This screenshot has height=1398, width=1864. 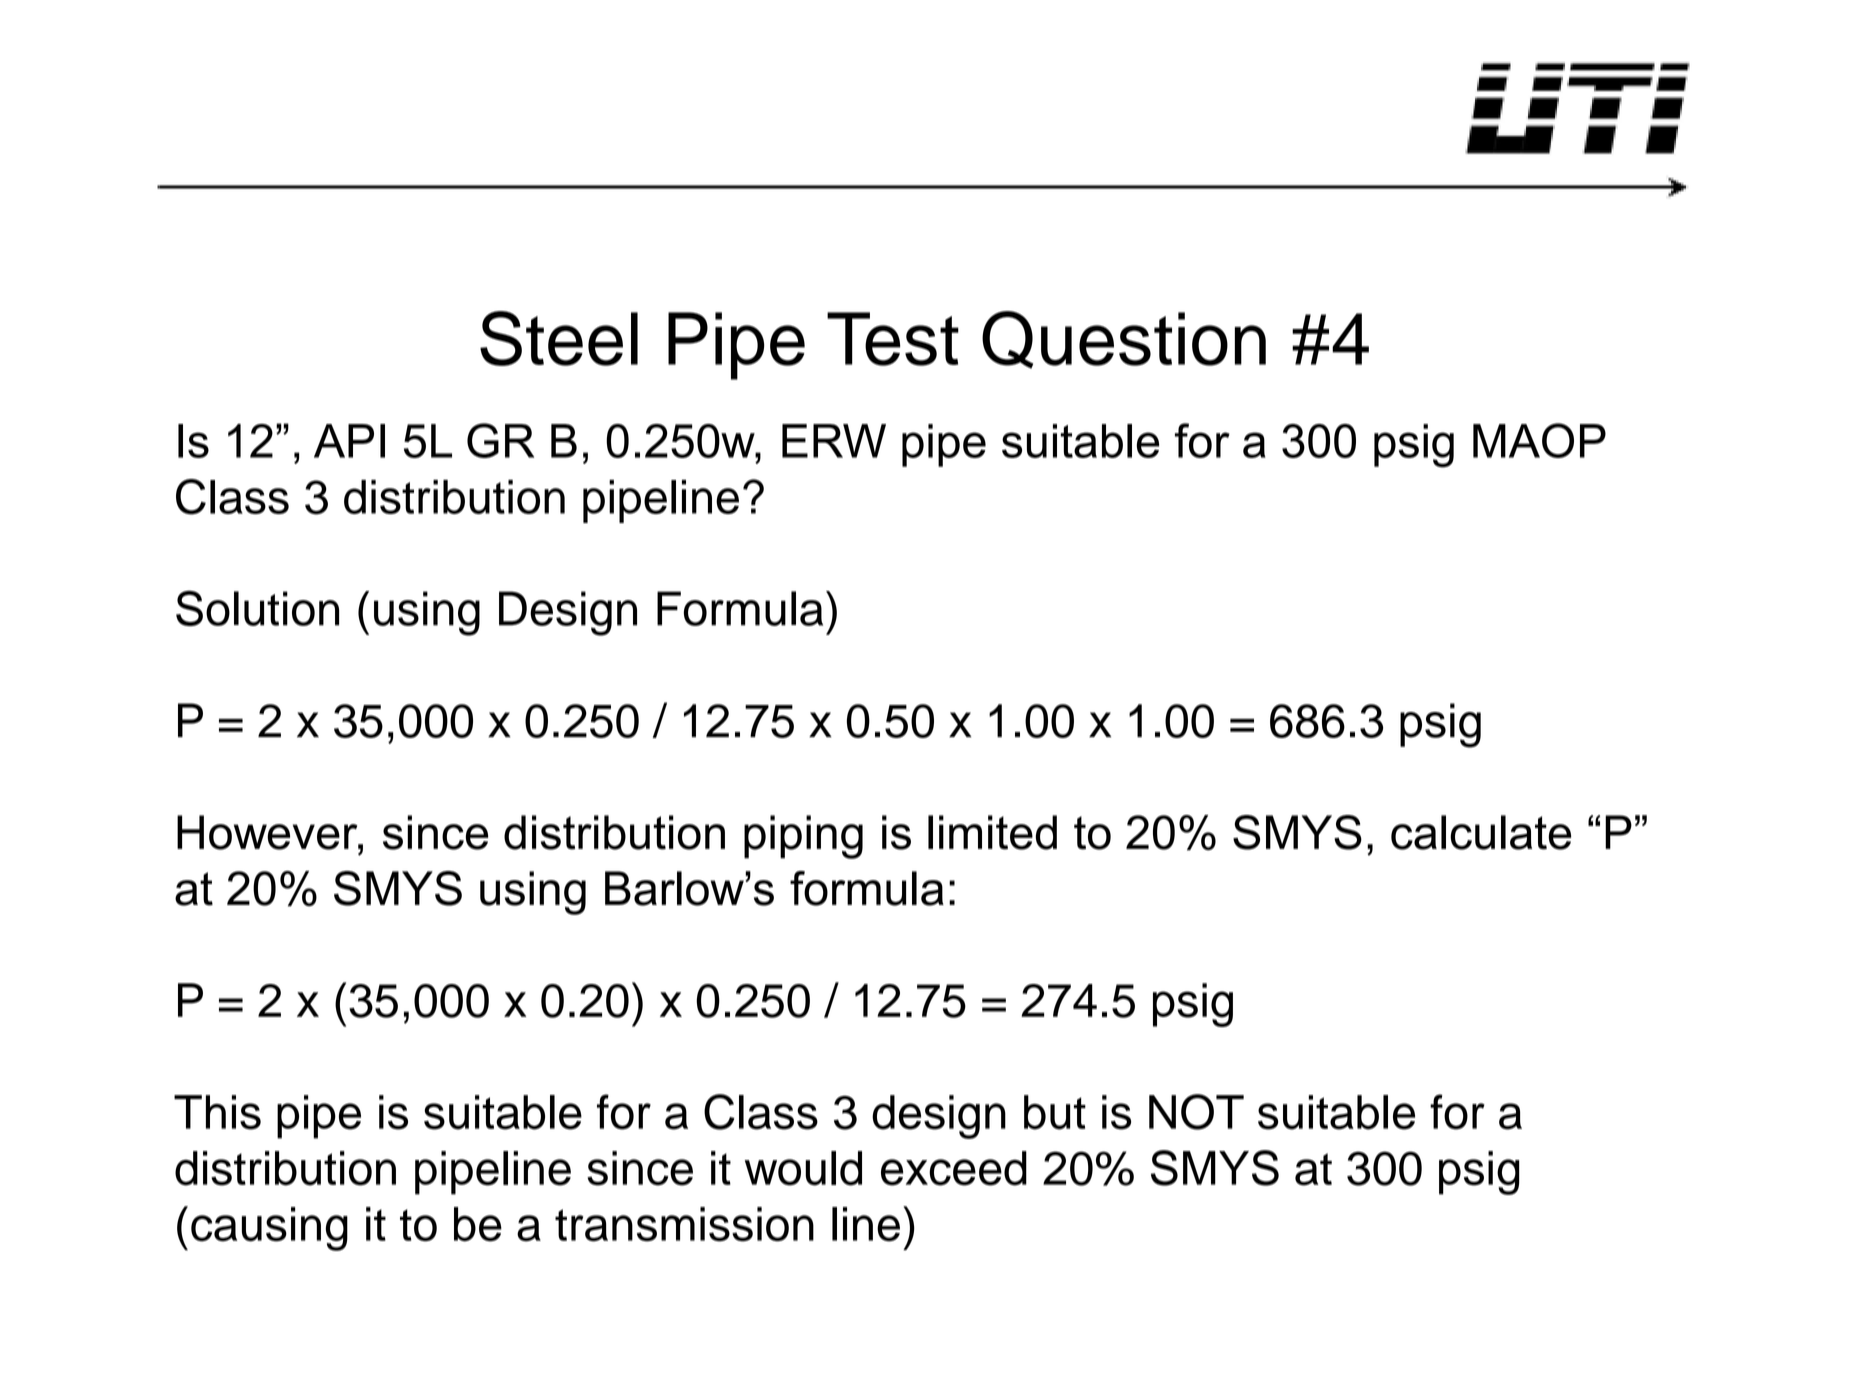 What do you see at coordinates (257, 608) in the screenshot?
I see `Solution` at bounding box center [257, 608].
